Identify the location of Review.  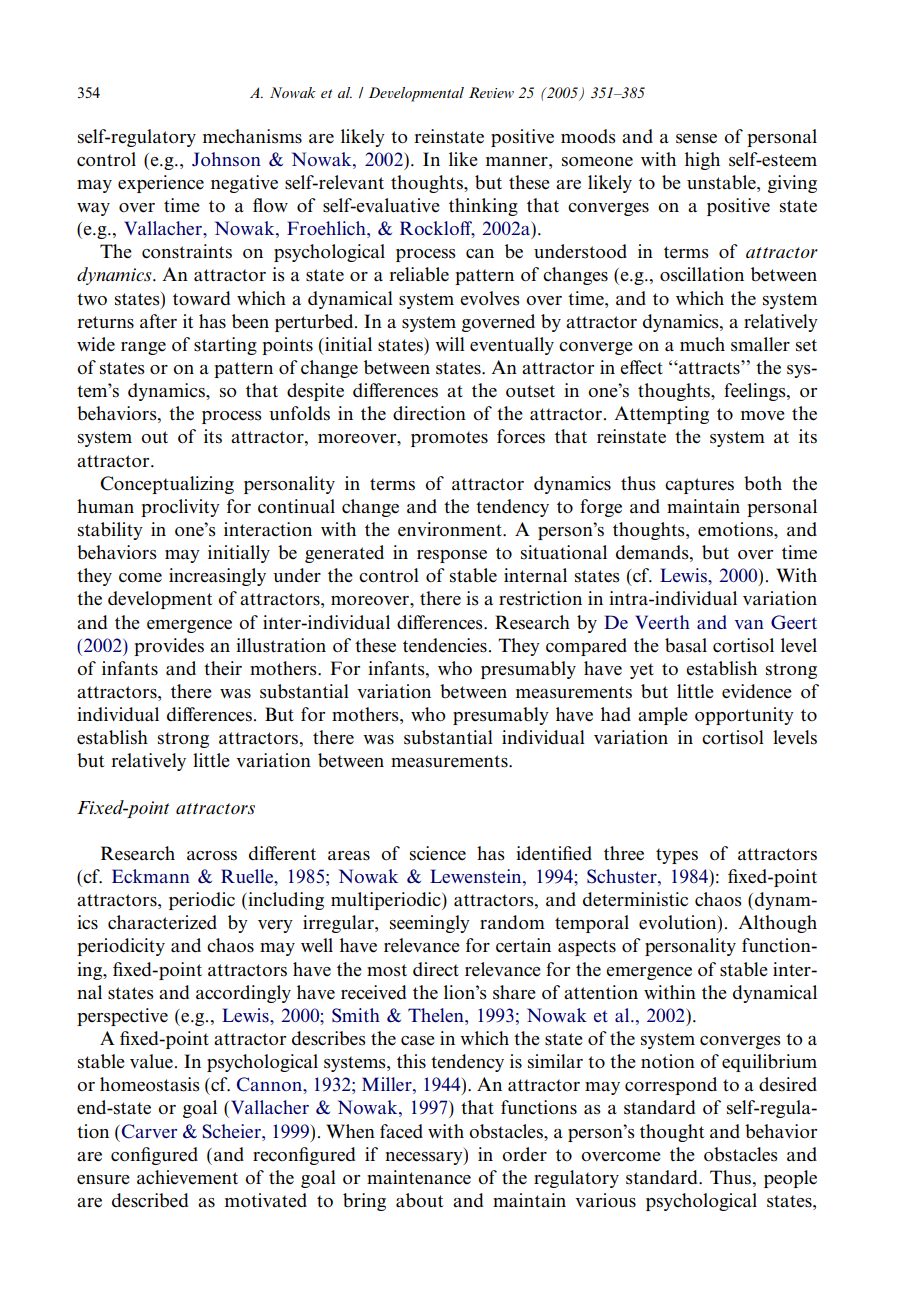
(491, 92).
